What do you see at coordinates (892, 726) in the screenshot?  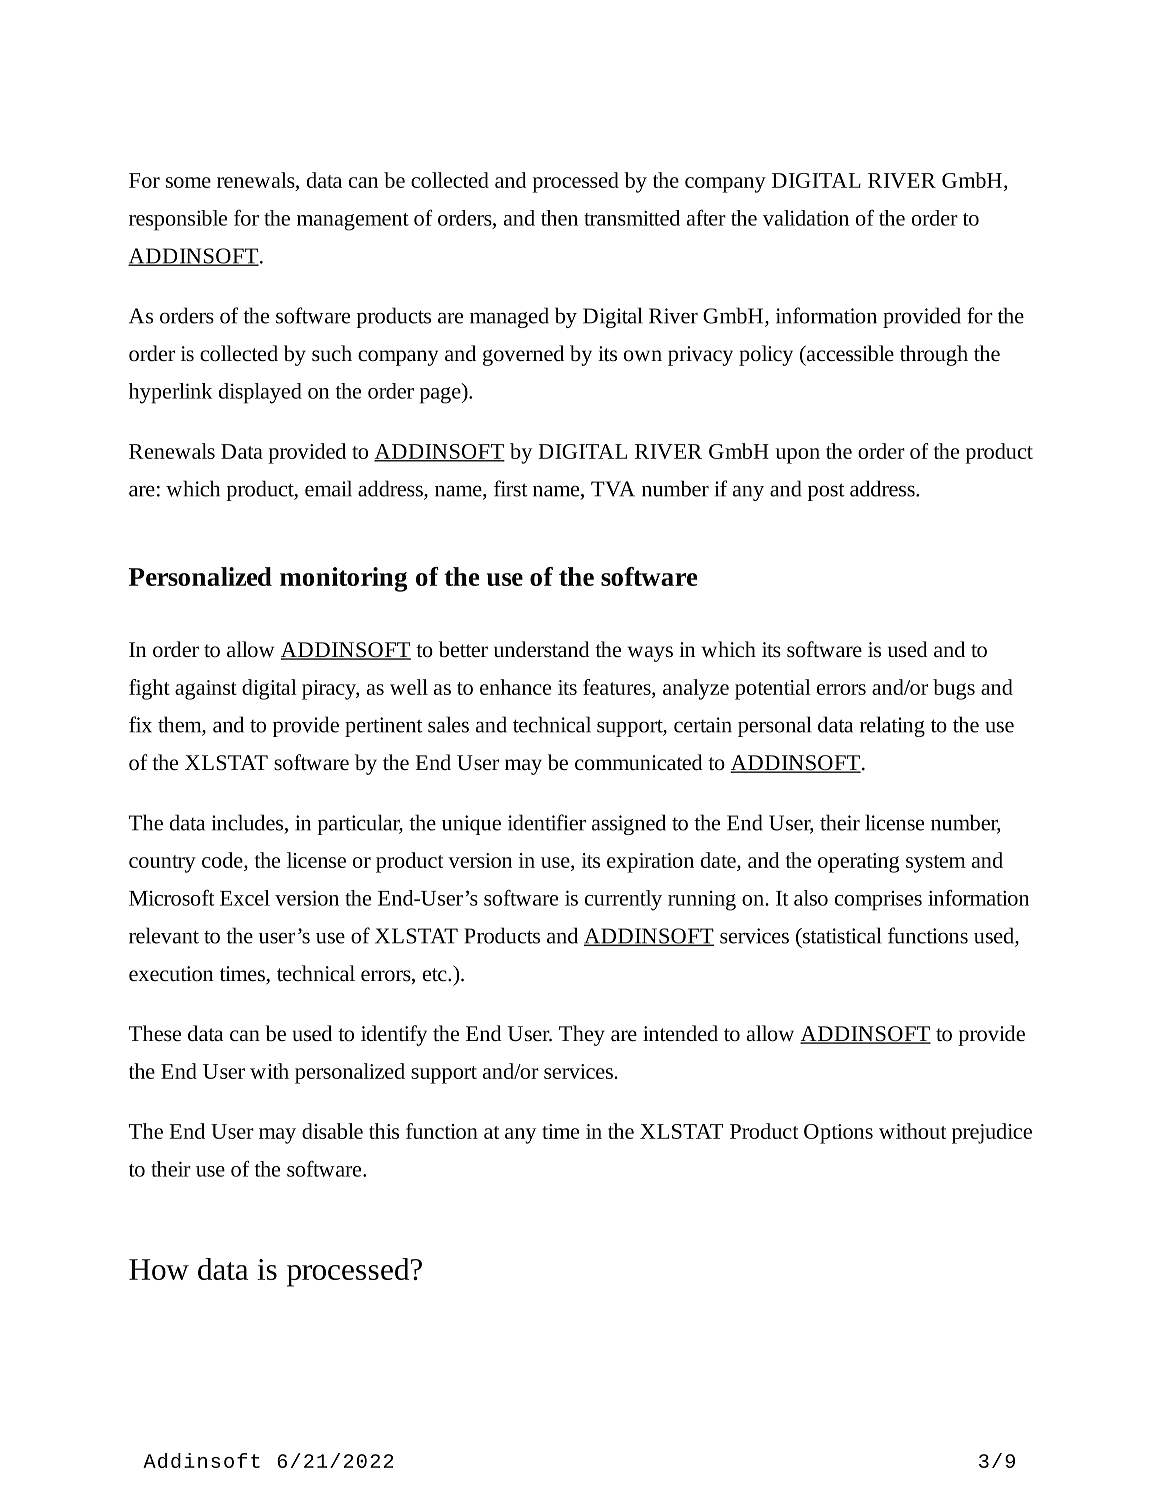 I see `relating` at bounding box center [892, 726].
